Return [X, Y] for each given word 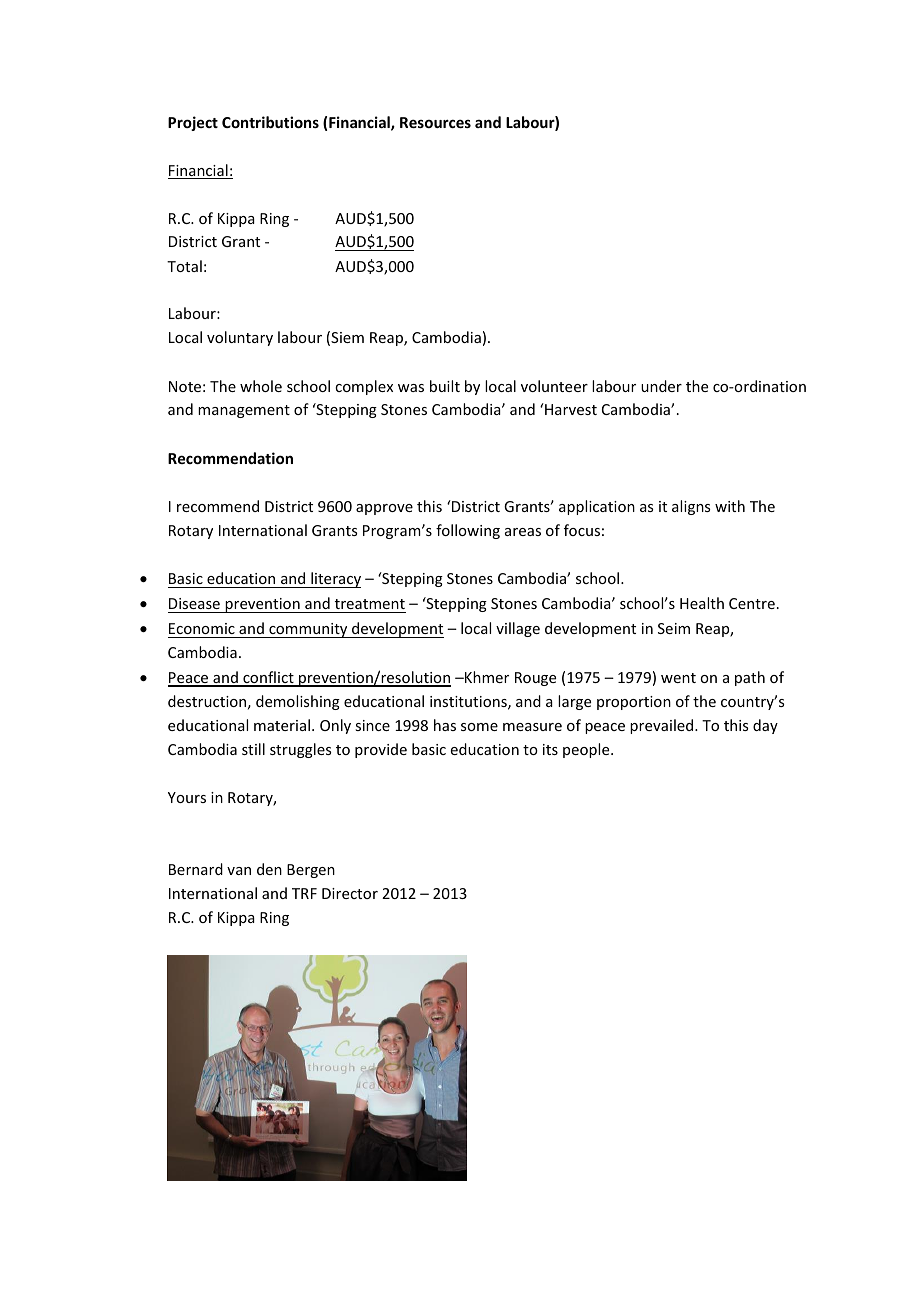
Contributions [270, 122]
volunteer [554, 386]
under [661, 386]
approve [384, 509]
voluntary [240, 338]
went [678, 678]
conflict [268, 678]
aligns [691, 507]
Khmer [486, 677]
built [445, 386]
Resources [435, 122]
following [468, 531]
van [239, 871]
